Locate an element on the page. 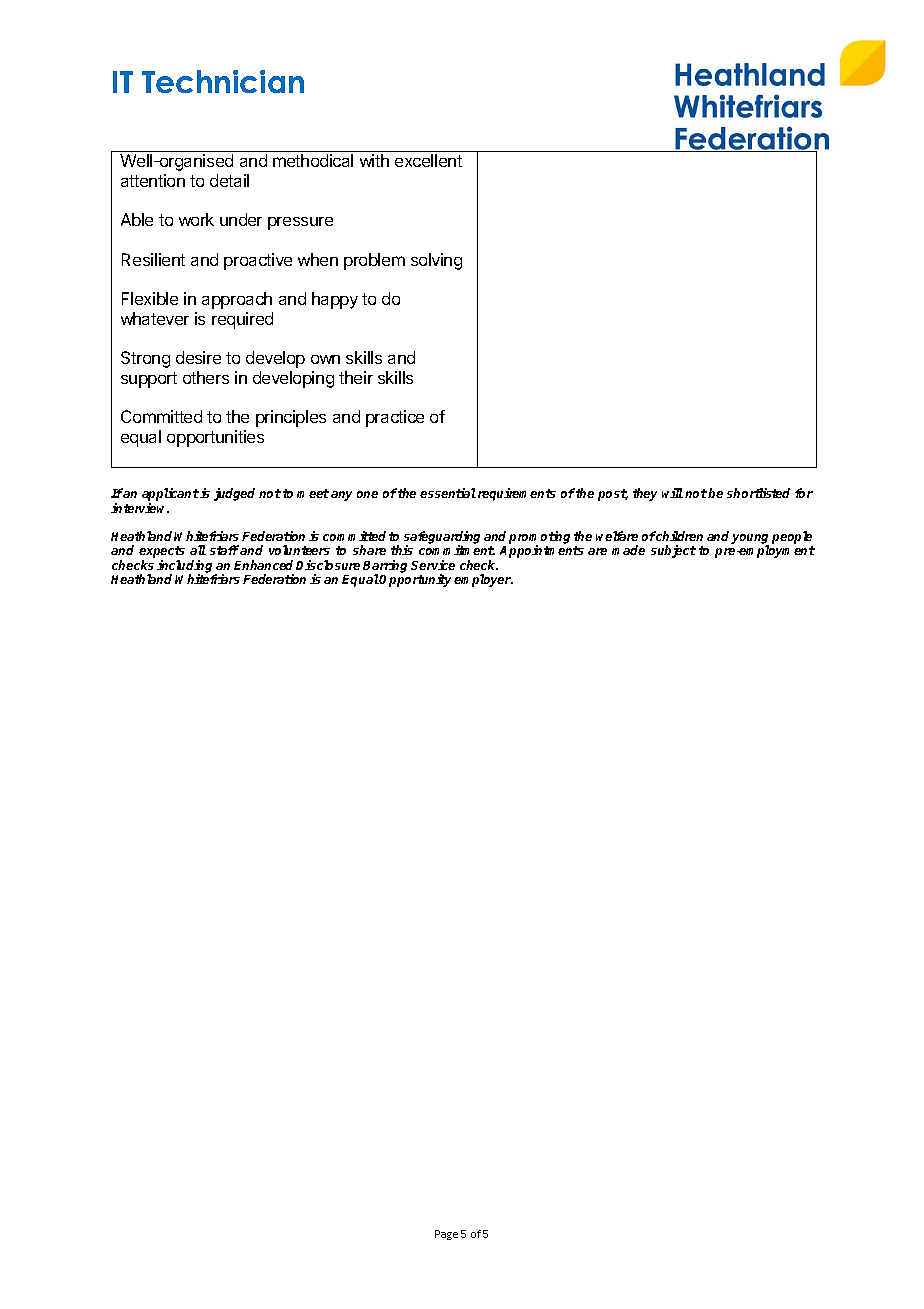  young is located at coordinates (750, 540).
